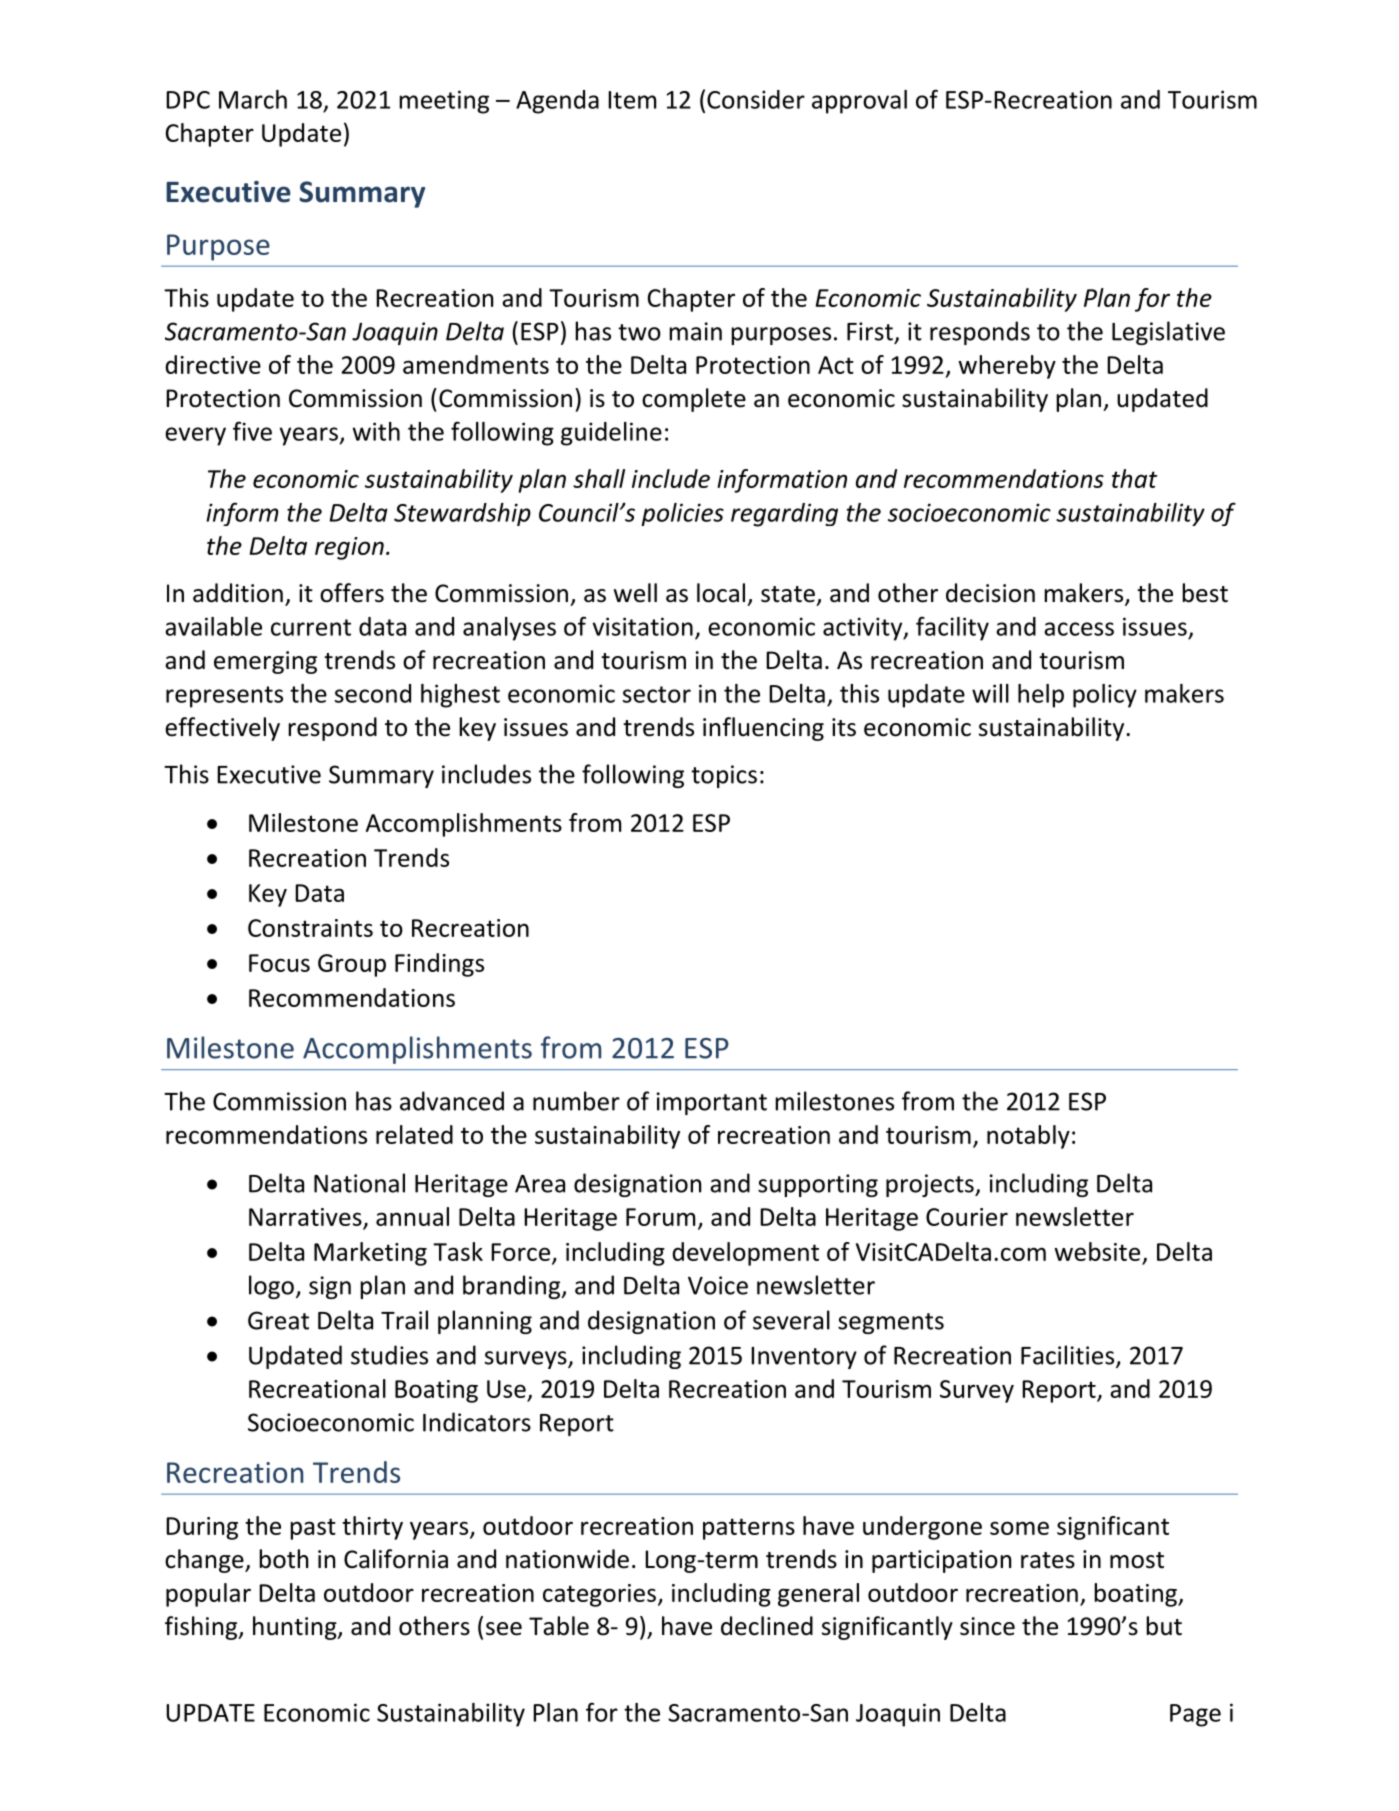  I want to click on website, so click(1097, 1251).
